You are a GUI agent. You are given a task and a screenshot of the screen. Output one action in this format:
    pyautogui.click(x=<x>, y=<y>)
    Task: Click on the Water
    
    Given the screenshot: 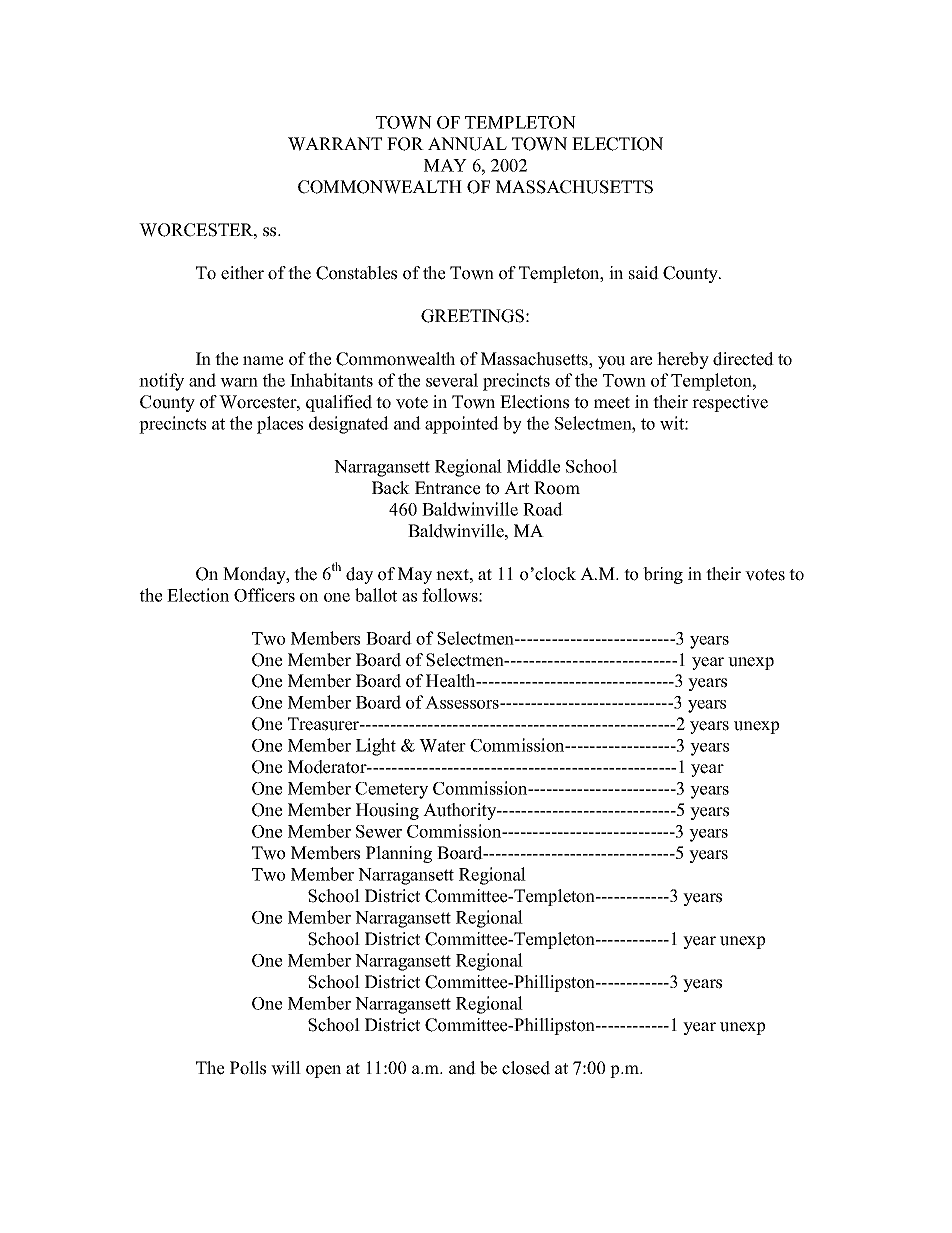 What is the action you would take?
    pyautogui.click(x=442, y=745)
